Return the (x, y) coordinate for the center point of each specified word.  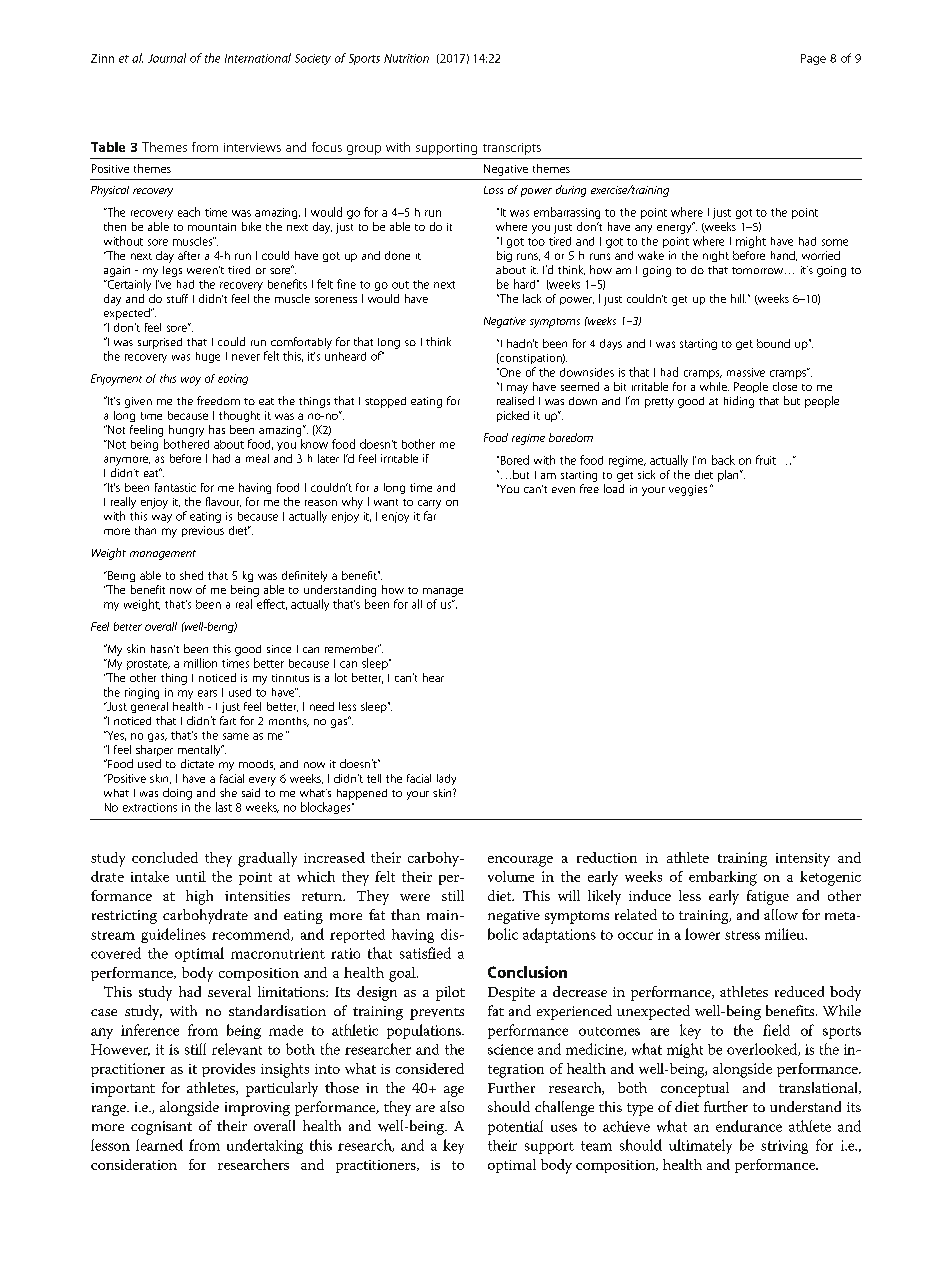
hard (526, 284)
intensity (803, 860)
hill (738, 298)
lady (446, 779)
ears (207, 693)
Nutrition (406, 58)
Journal (167, 58)
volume (511, 876)
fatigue (768, 897)
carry (429, 504)
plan (729, 476)
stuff (177, 298)
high (199, 897)
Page (813, 59)
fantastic (175, 487)
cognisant (161, 1128)
